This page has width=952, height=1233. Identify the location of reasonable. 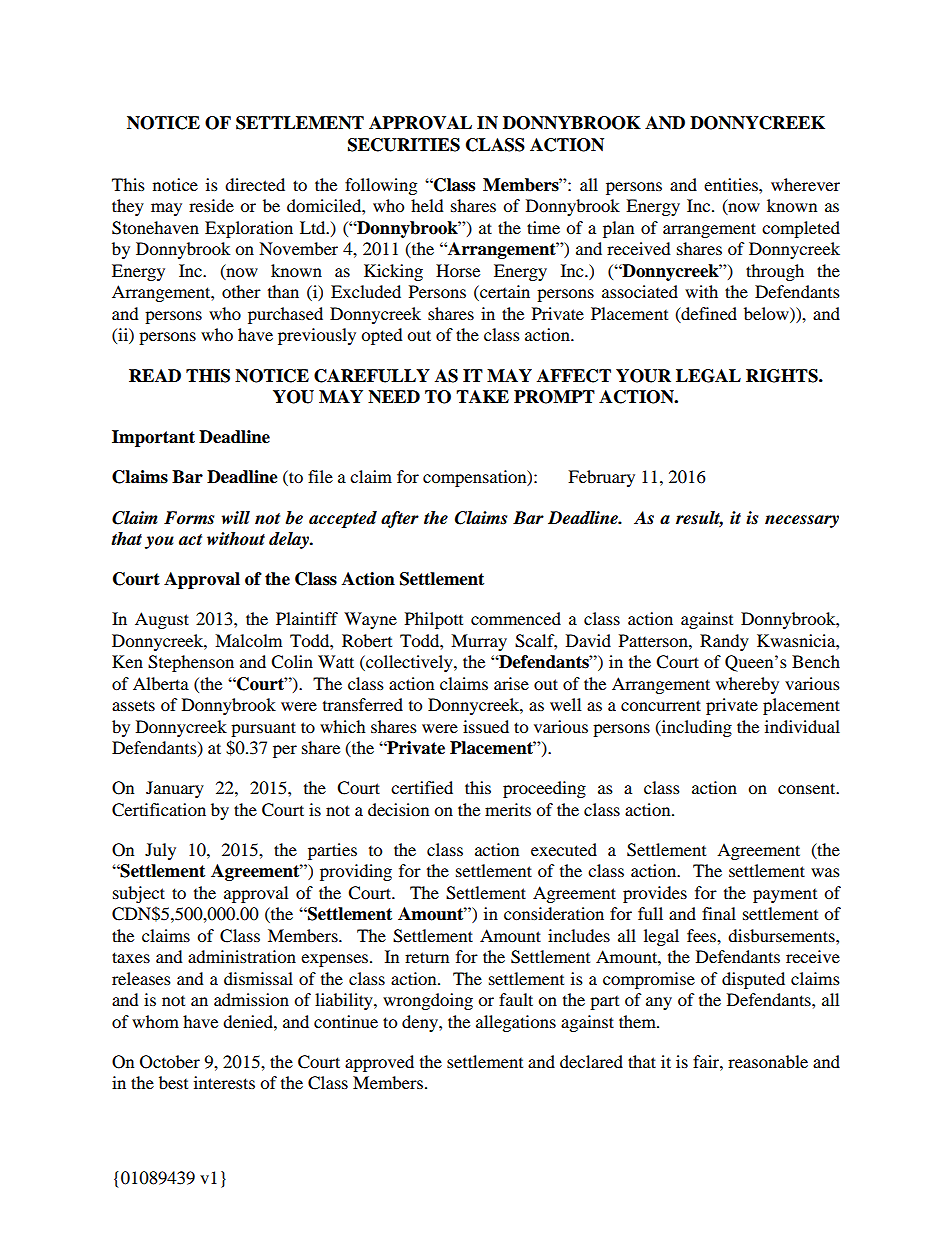
(768, 1061).
